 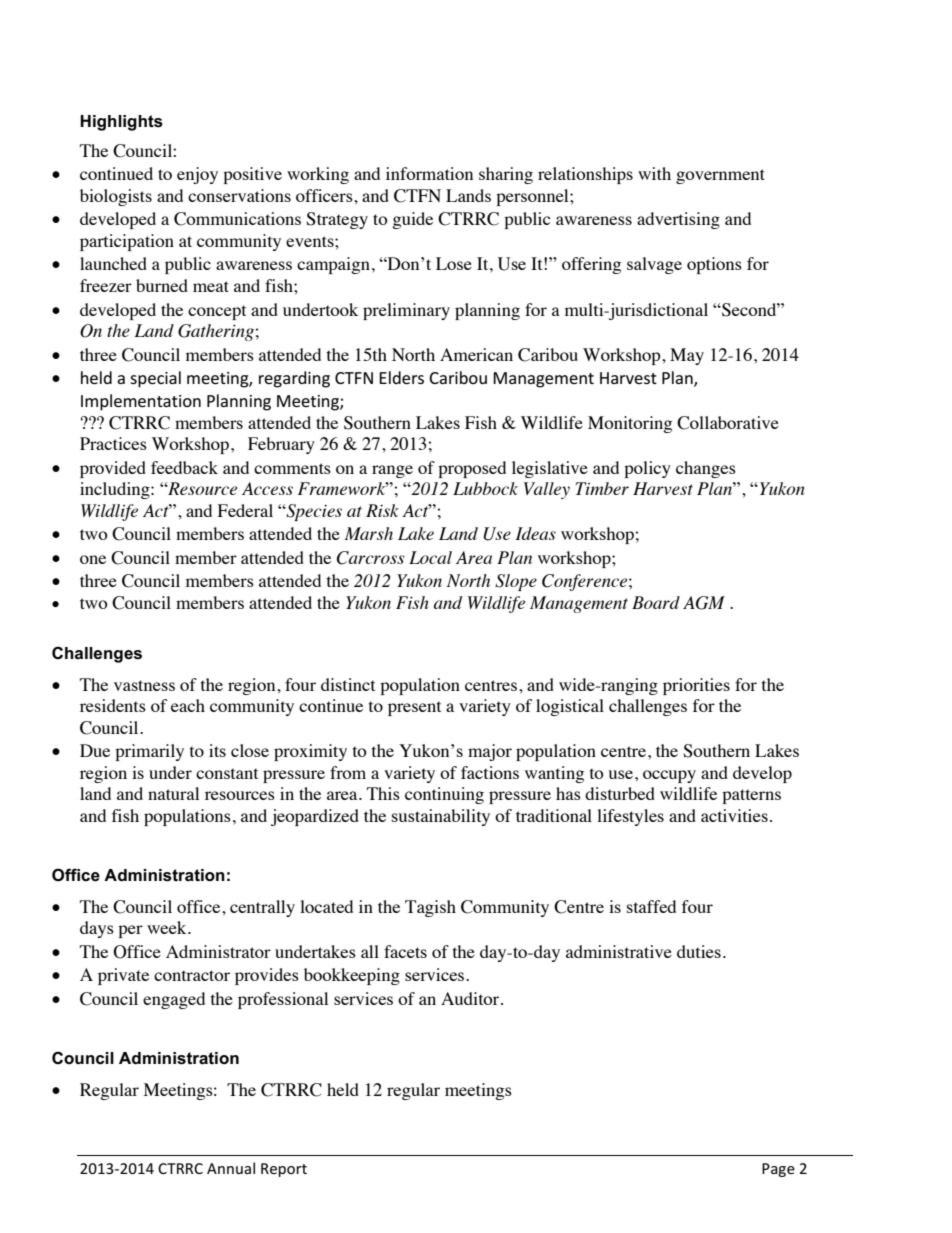 What do you see at coordinates (429, 173) in the screenshot?
I see `information` at bounding box center [429, 173].
